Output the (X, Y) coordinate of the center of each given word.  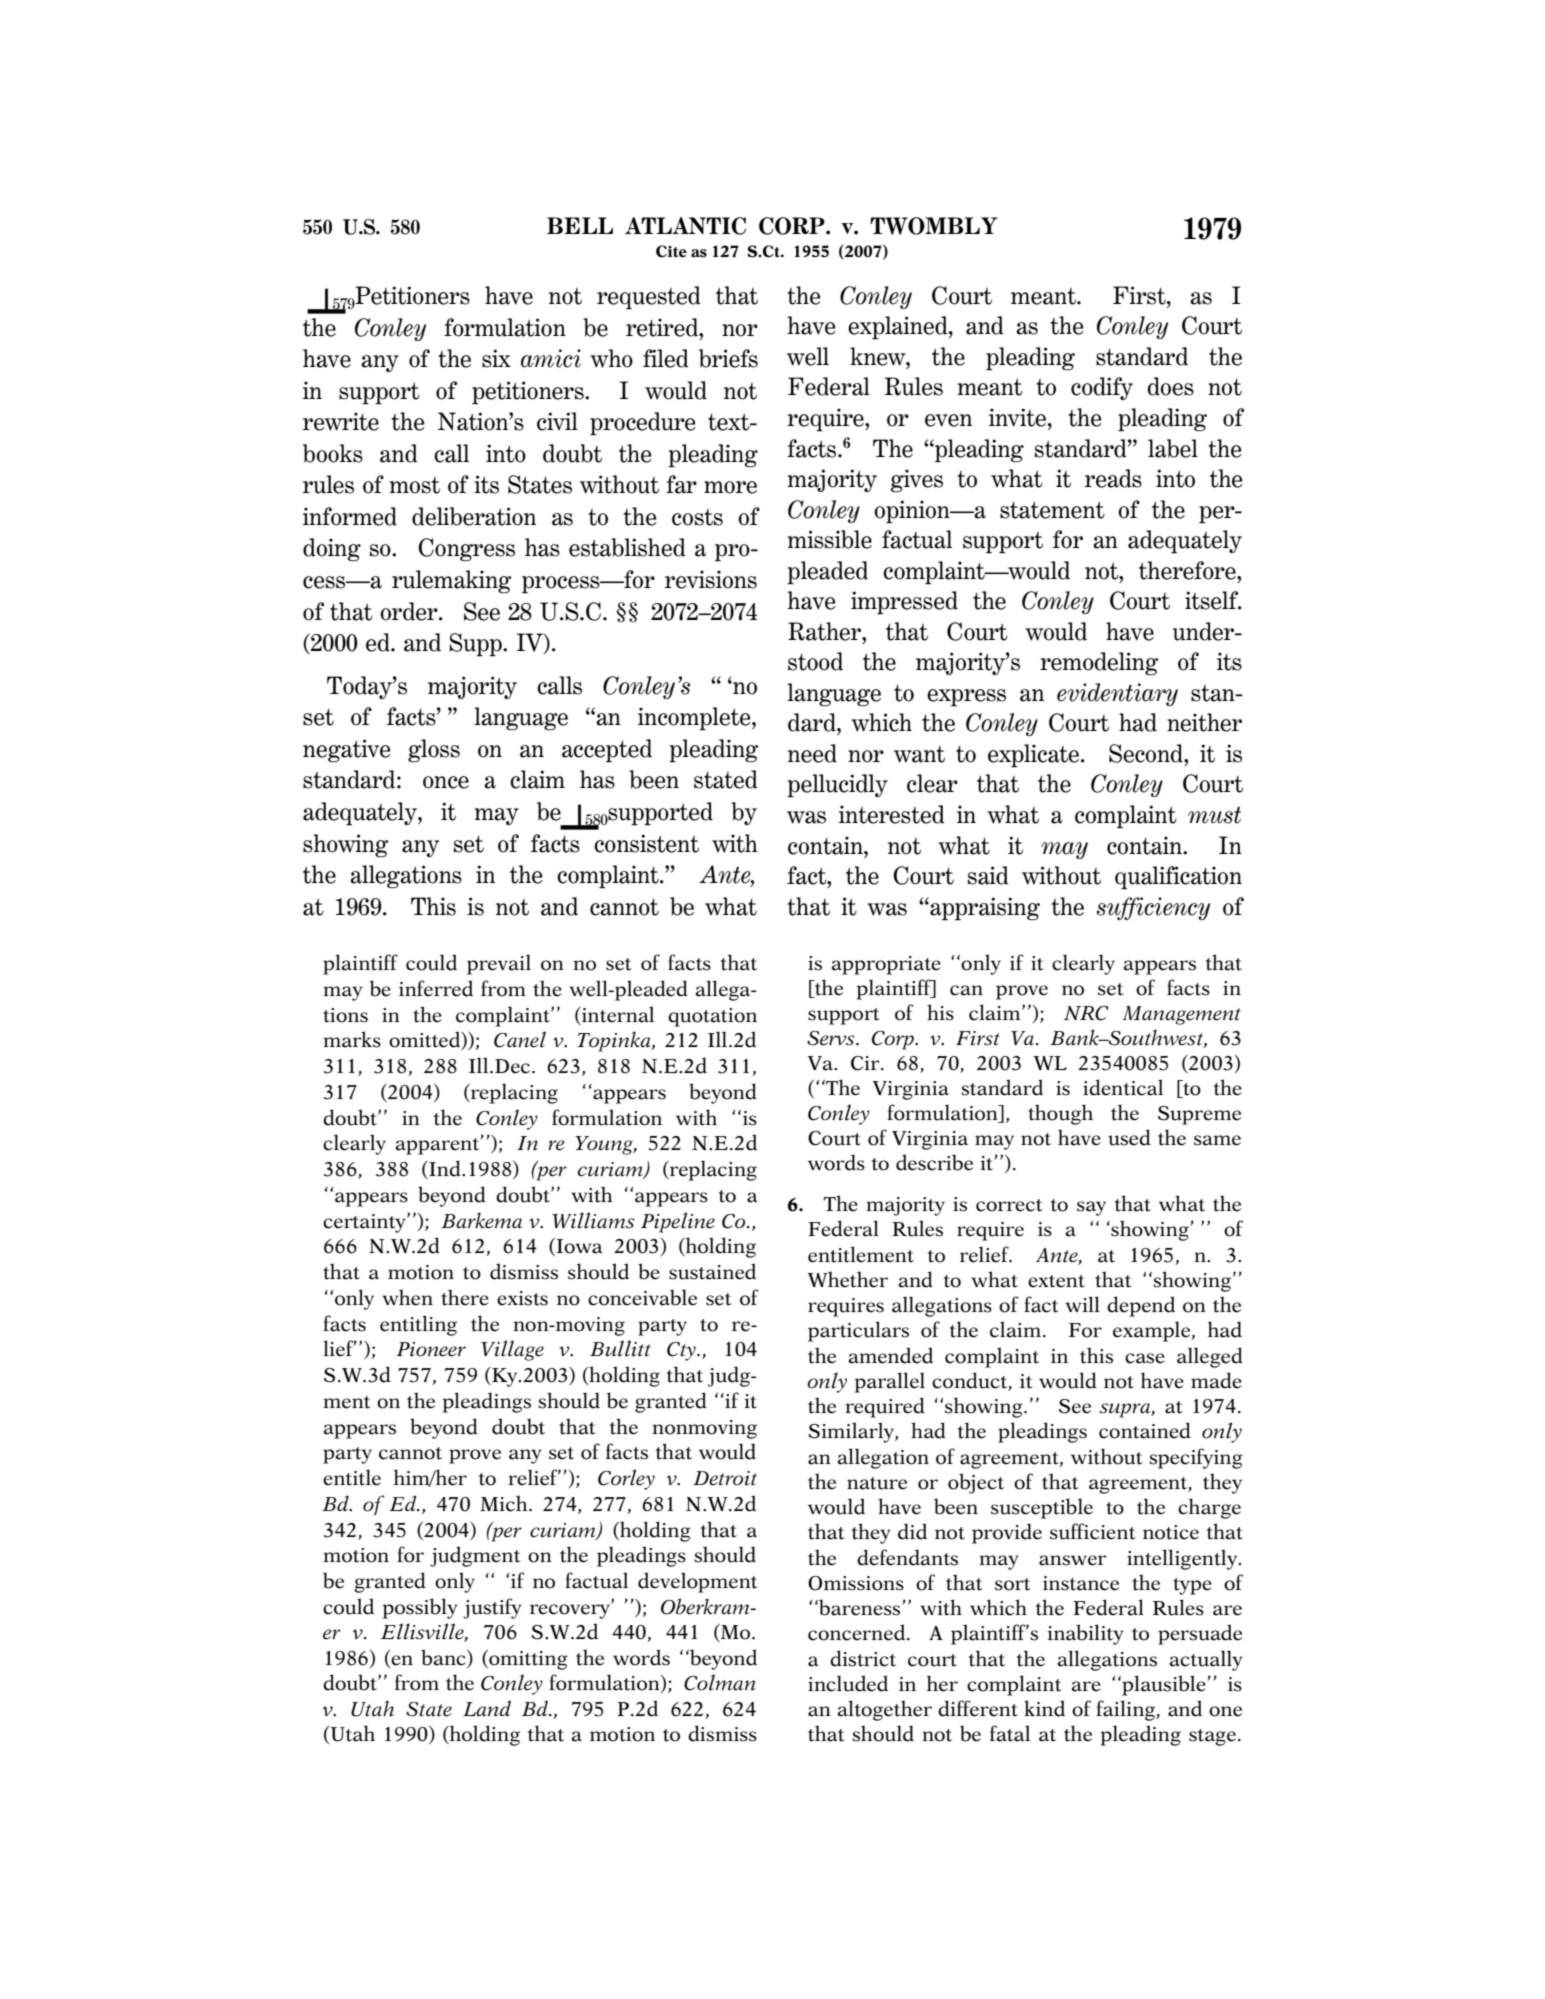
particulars (858, 1331)
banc (444, 1658)
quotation (712, 1017)
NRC (1086, 1013)
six (496, 358)
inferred (436, 988)
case (1145, 1358)
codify (1102, 388)
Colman (720, 1682)
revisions (711, 579)
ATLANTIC (685, 226)
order (410, 611)
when (407, 1297)
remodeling (1099, 664)
